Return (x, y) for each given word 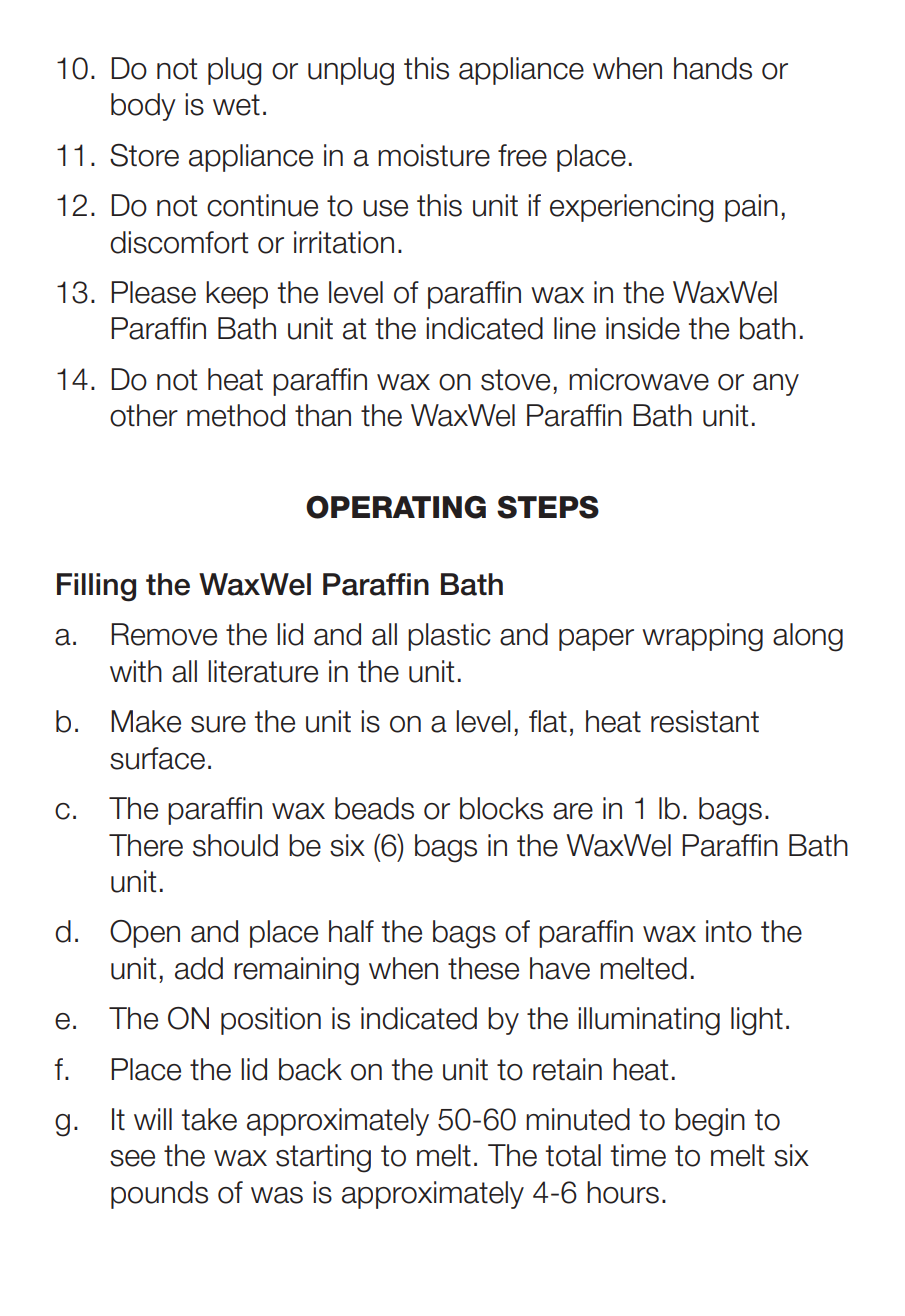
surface (157, 758)
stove (515, 380)
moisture (434, 155)
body (143, 107)
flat (548, 721)
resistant (705, 721)
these (483, 968)
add (199, 968)
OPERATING (396, 507)
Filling (96, 587)
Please (153, 292)
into (729, 931)
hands (713, 68)
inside (643, 328)
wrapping (702, 637)
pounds (159, 1195)
